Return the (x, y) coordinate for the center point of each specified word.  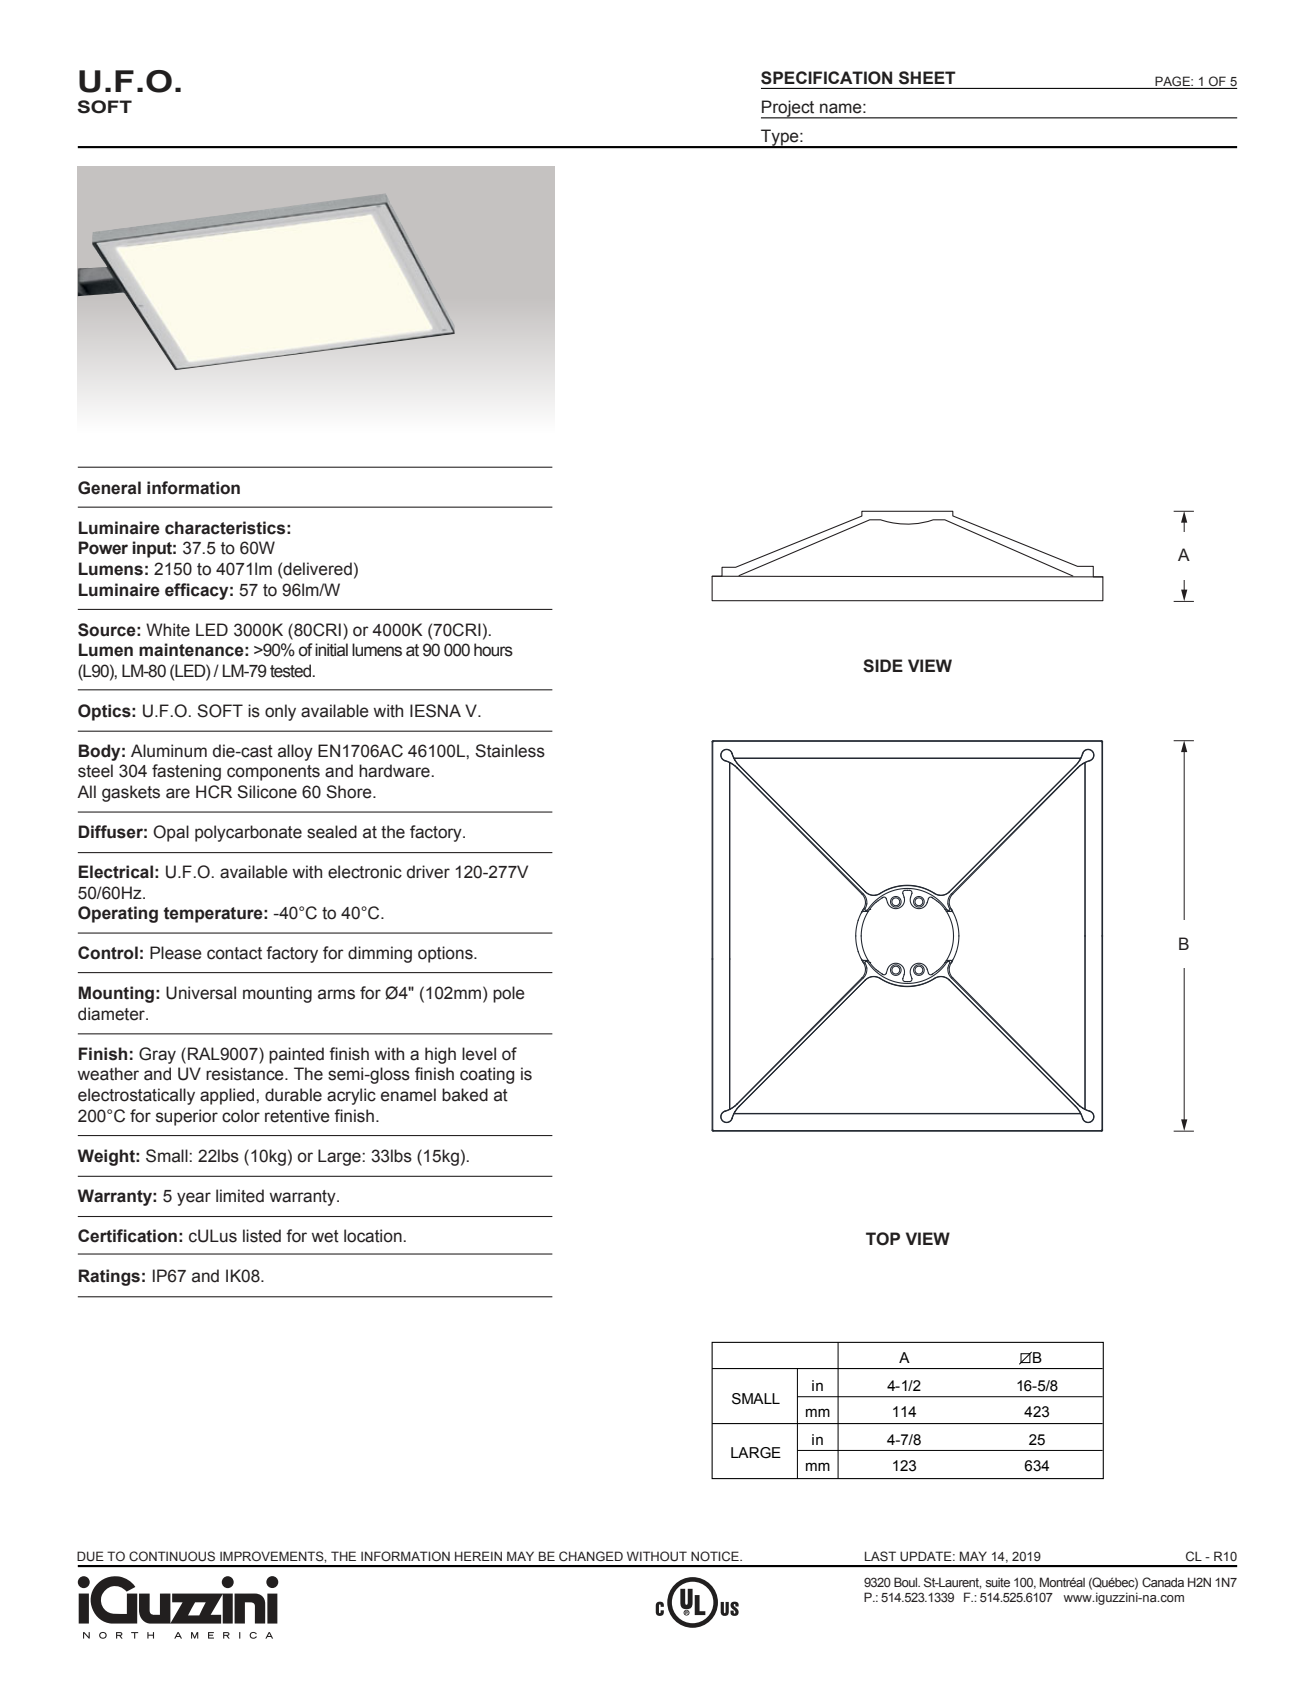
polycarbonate (248, 833)
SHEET (927, 78)
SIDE (883, 666)
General (109, 488)
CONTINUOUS (172, 1556)
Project (789, 109)
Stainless (510, 751)
